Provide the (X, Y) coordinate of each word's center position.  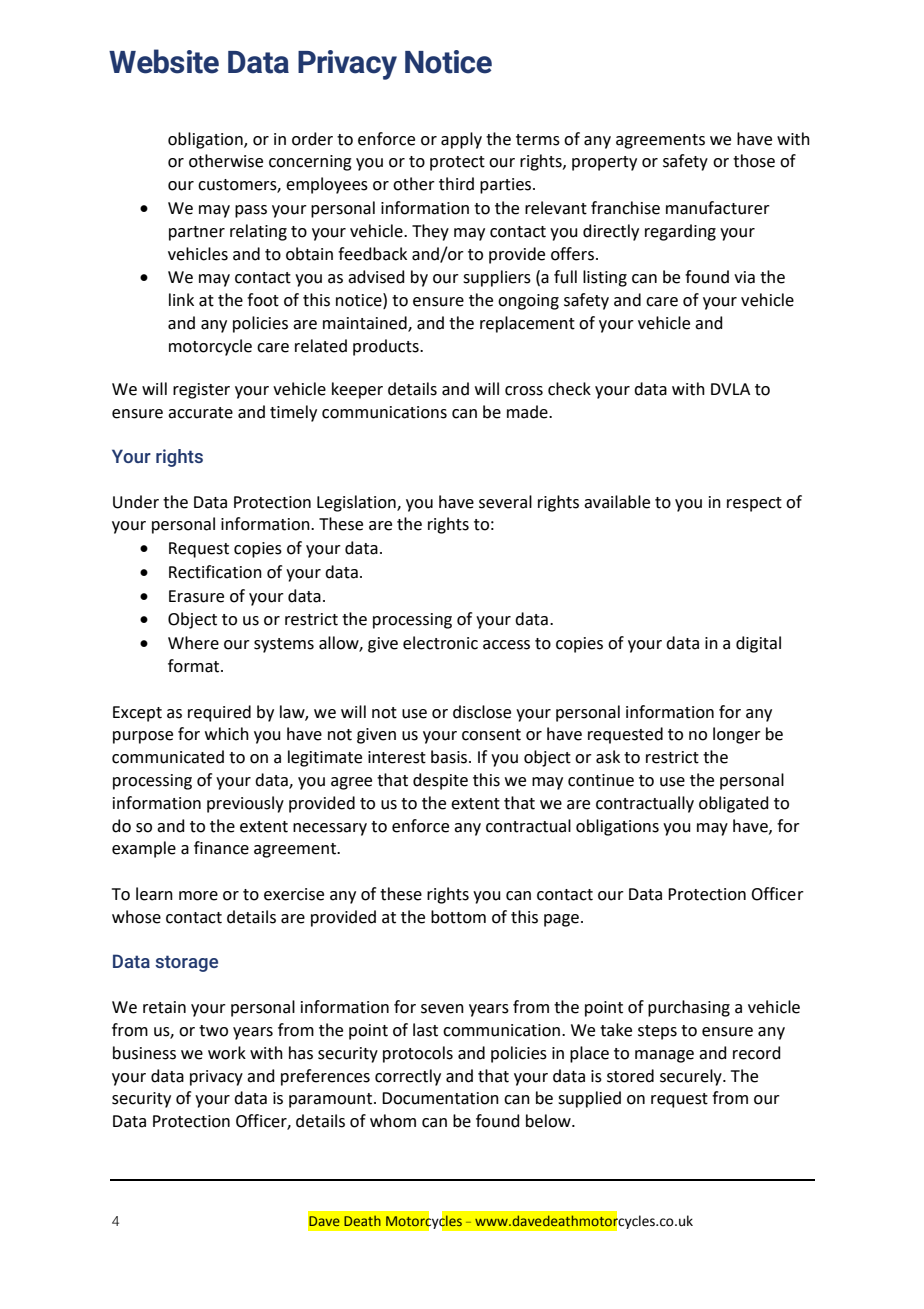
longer (737, 735)
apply (461, 140)
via (744, 277)
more (198, 896)
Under (136, 502)
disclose (482, 712)
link (181, 299)
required (219, 713)
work (227, 1053)
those (754, 161)
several (505, 502)
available (617, 502)
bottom (458, 917)
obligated (734, 804)
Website (164, 61)
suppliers (497, 278)
